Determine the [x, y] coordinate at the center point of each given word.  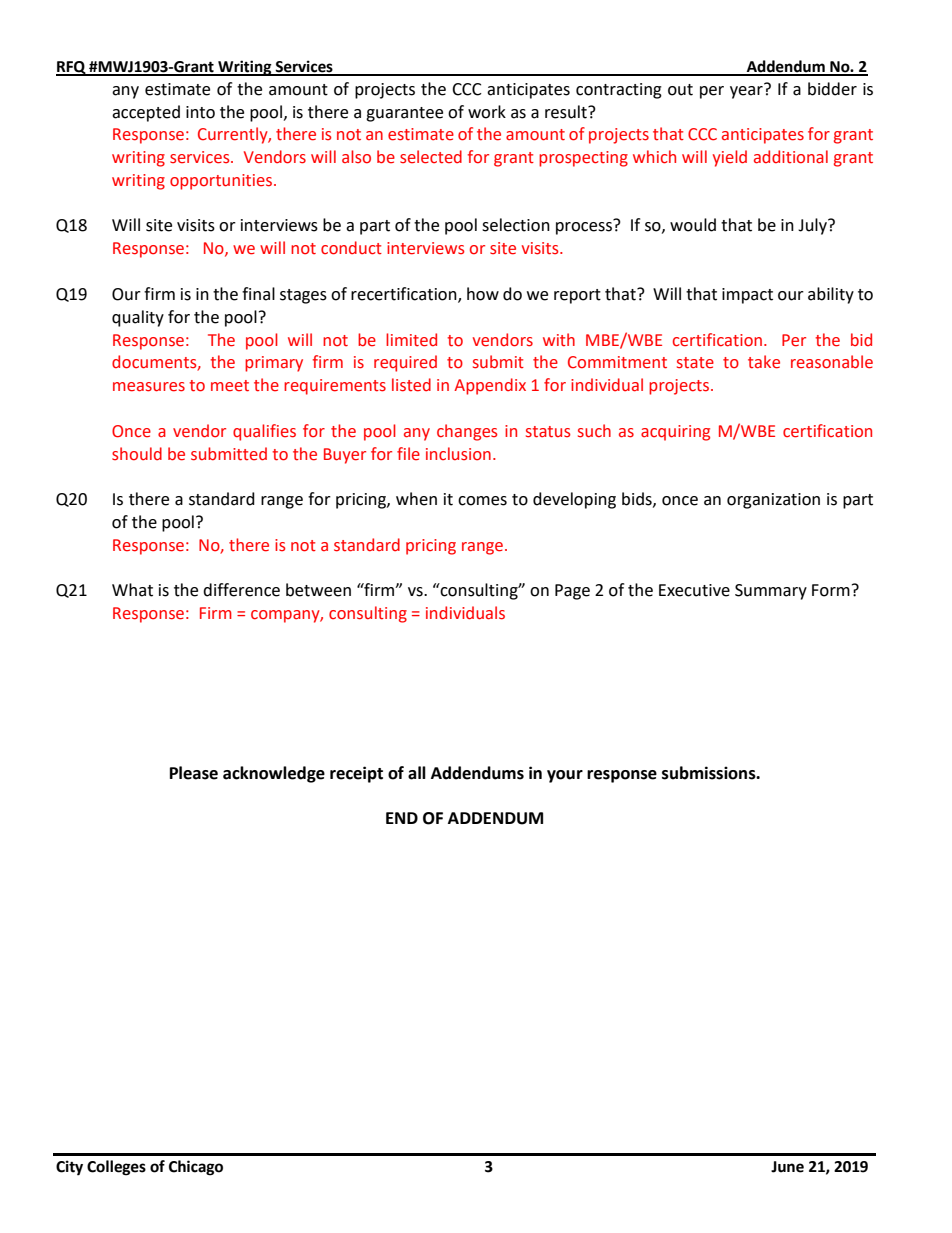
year [747, 91]
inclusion [458, 454]
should [137, 454]
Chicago [196, 1168]
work [487, 112]
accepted [146, 113]
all [417, 773]
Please [194, 773]
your [565, 776]
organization [773, 501]
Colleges [116, 1168]
